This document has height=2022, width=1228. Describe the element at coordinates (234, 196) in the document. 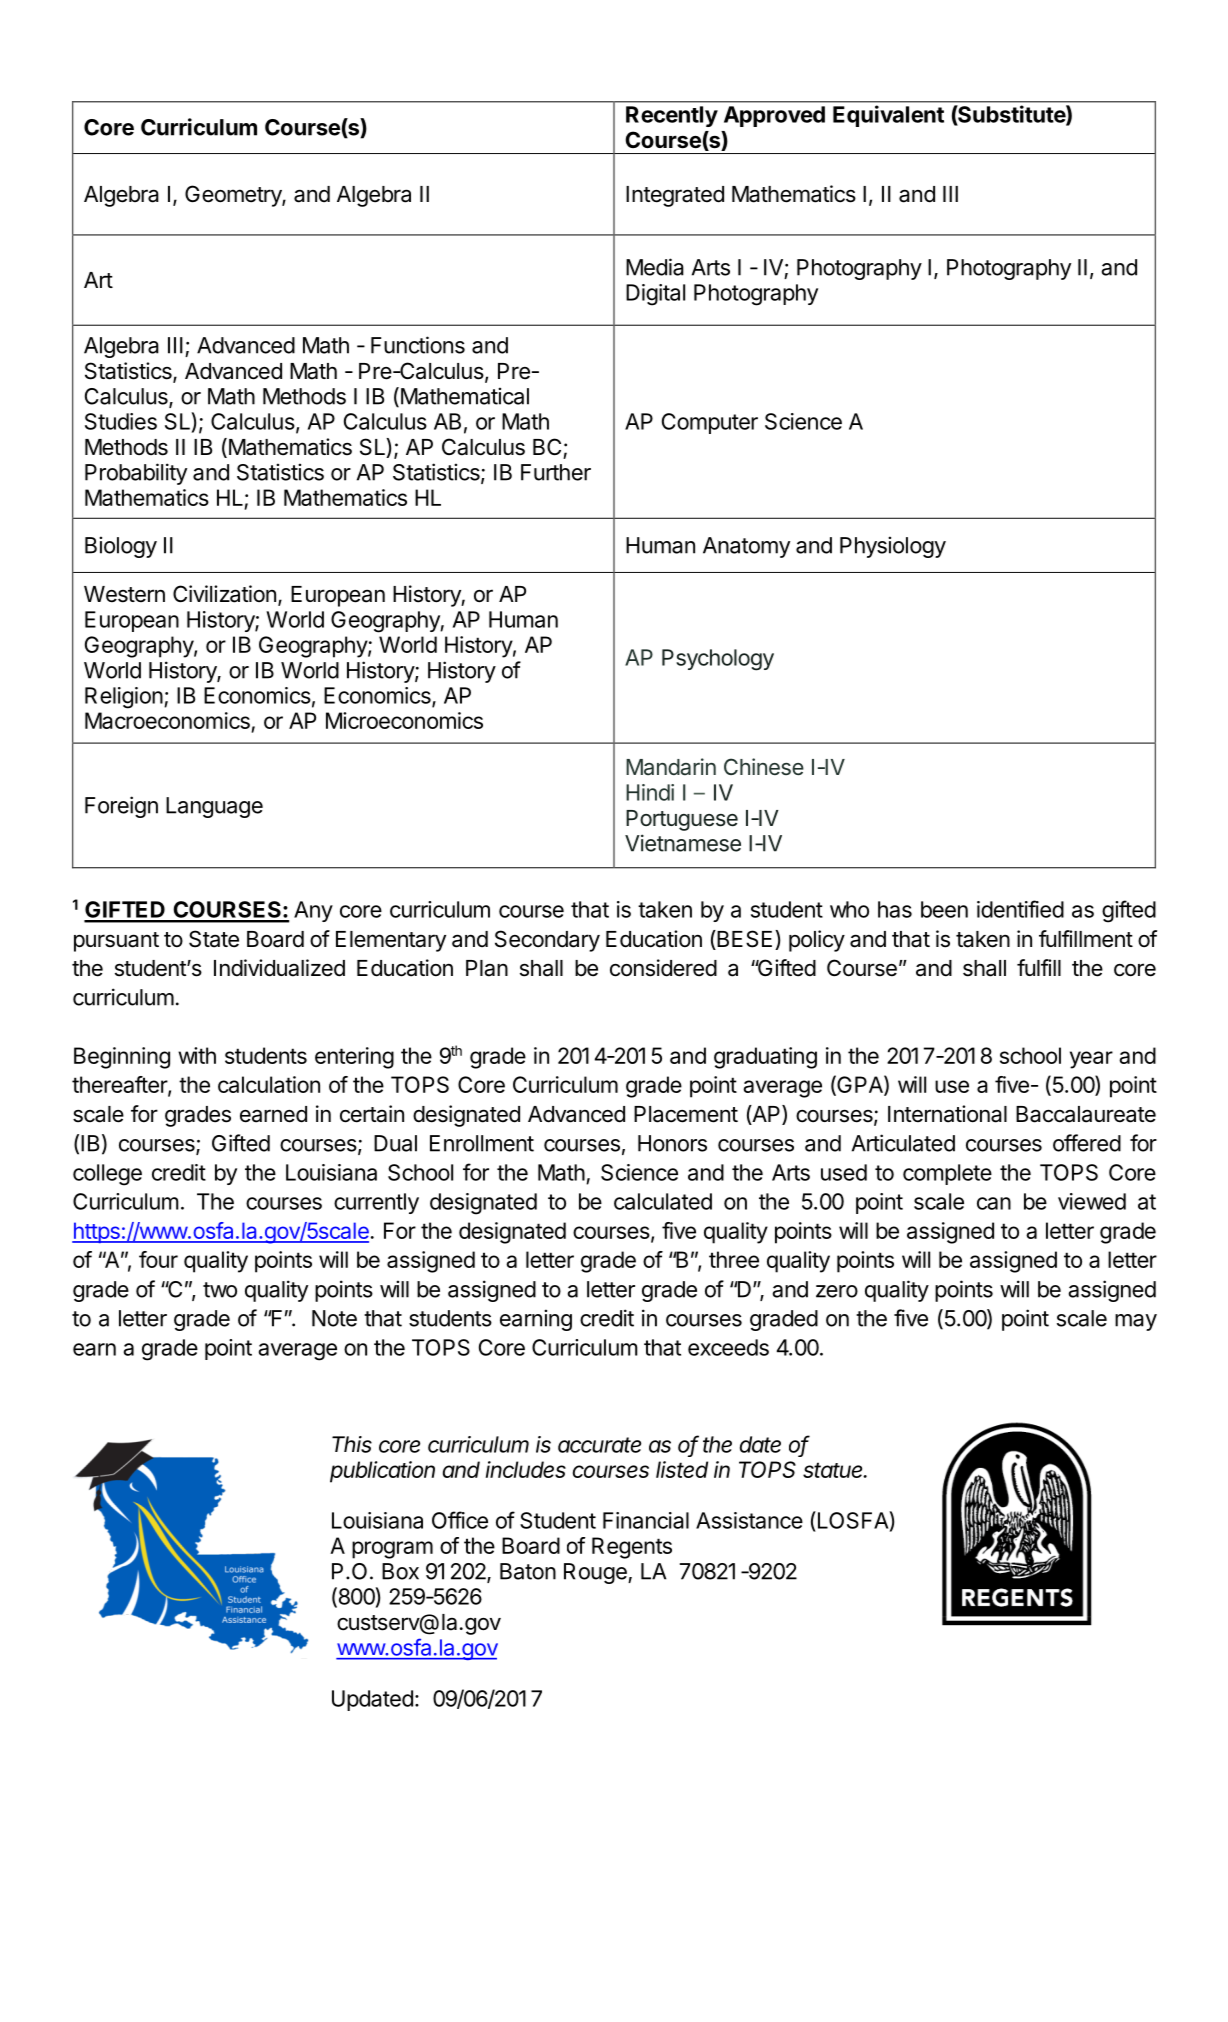

I see `Geometry` at that location.
